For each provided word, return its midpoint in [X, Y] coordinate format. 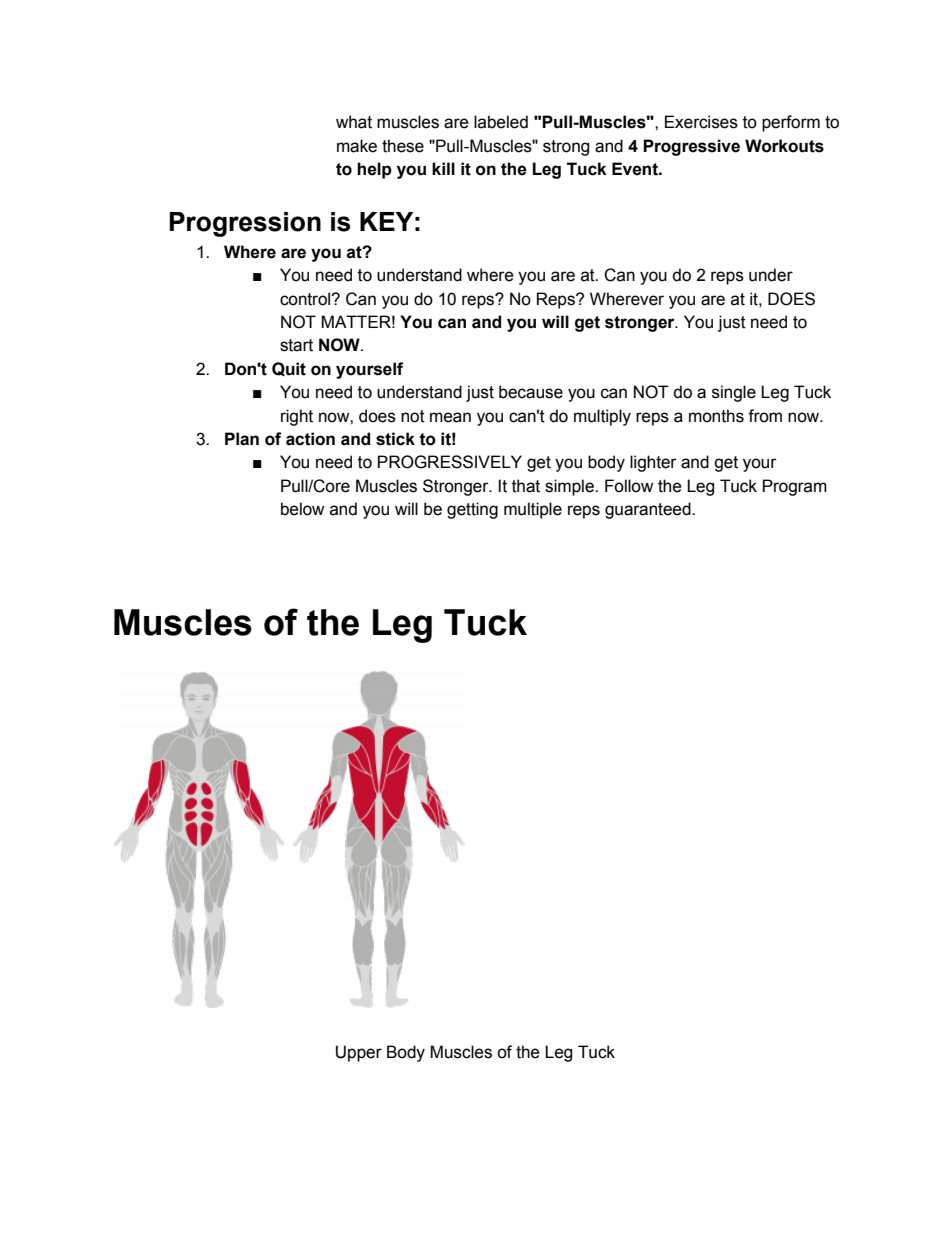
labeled [501, 122]
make [357, 146]
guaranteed [649, 510]
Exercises [701, 122]
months [716, 416]
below [302, 509]
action [310, 439]
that [526, 486]
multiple [533, 510]
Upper [359, 1053]
